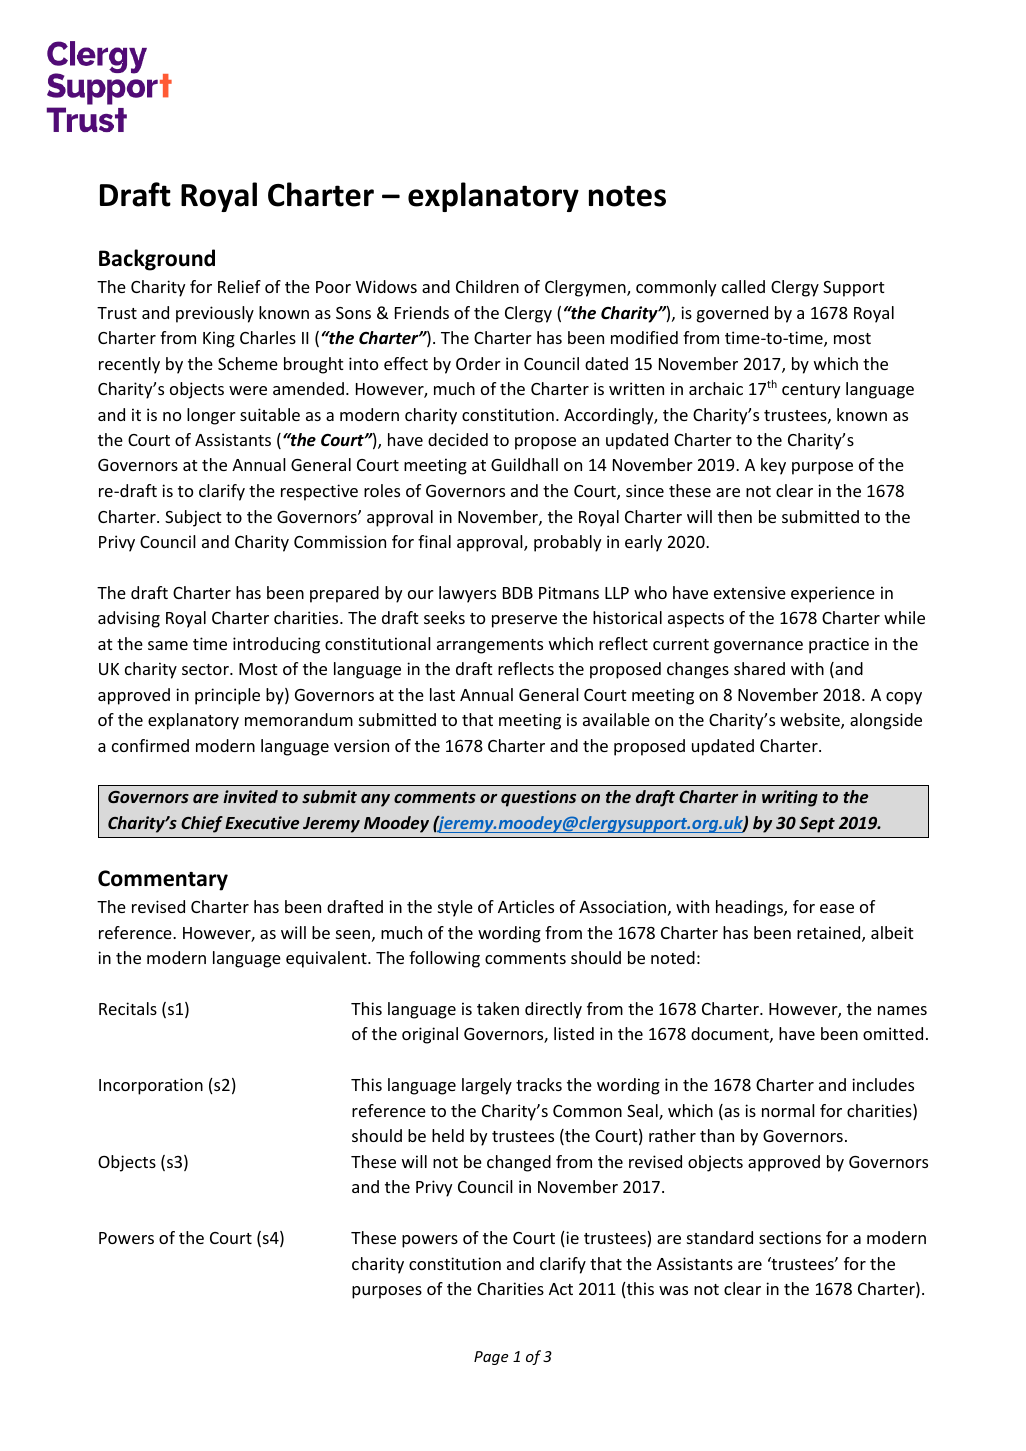 The width and height of the screenshot is (1026, 1451). What do you see at coordinates (498, 1008) in the screenshot?
I see `taken` at bounding box center [498, 1008].
